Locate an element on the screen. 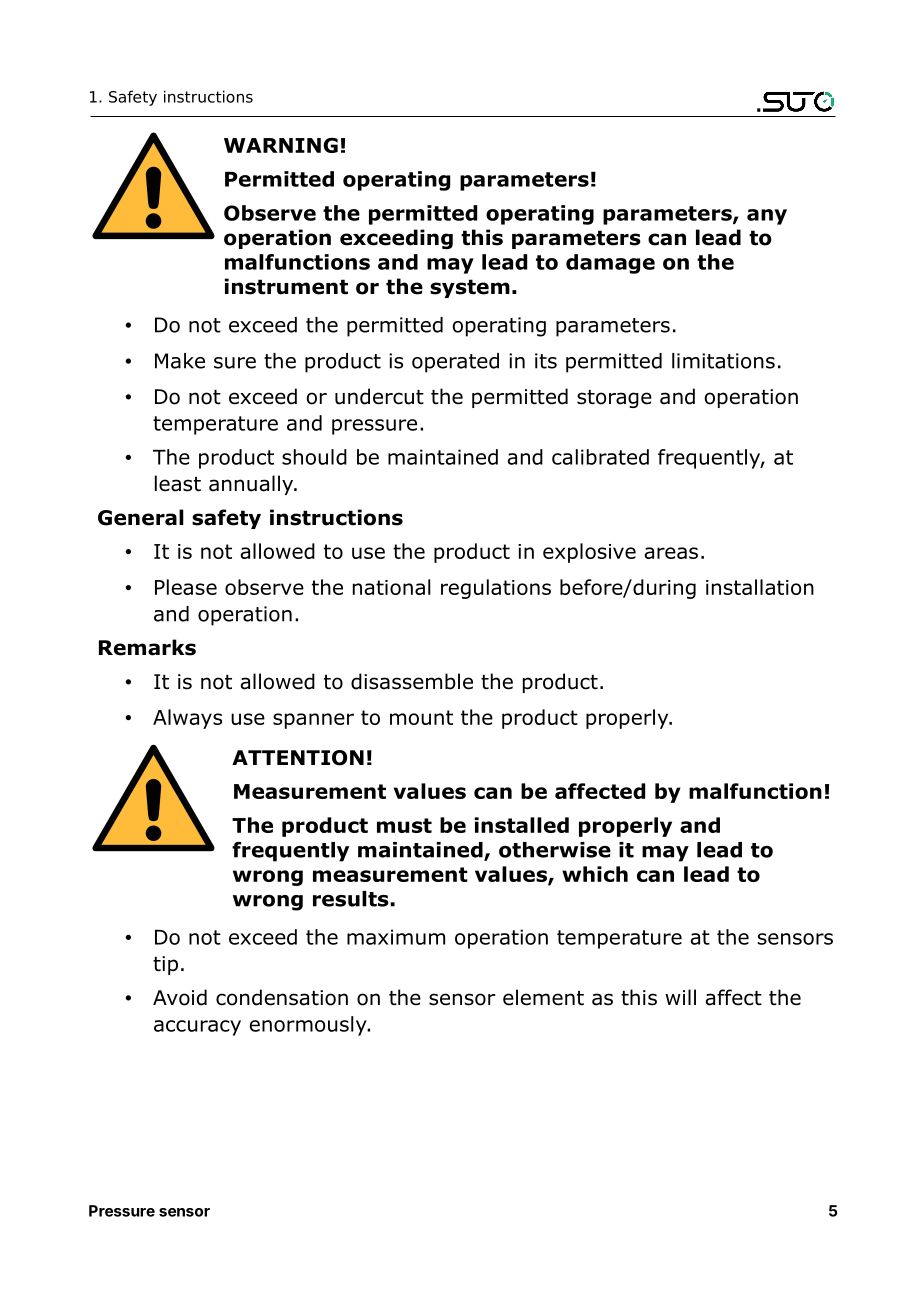 This screenshot has width=924, height=1308. any is located at coordinates (767, 217).
